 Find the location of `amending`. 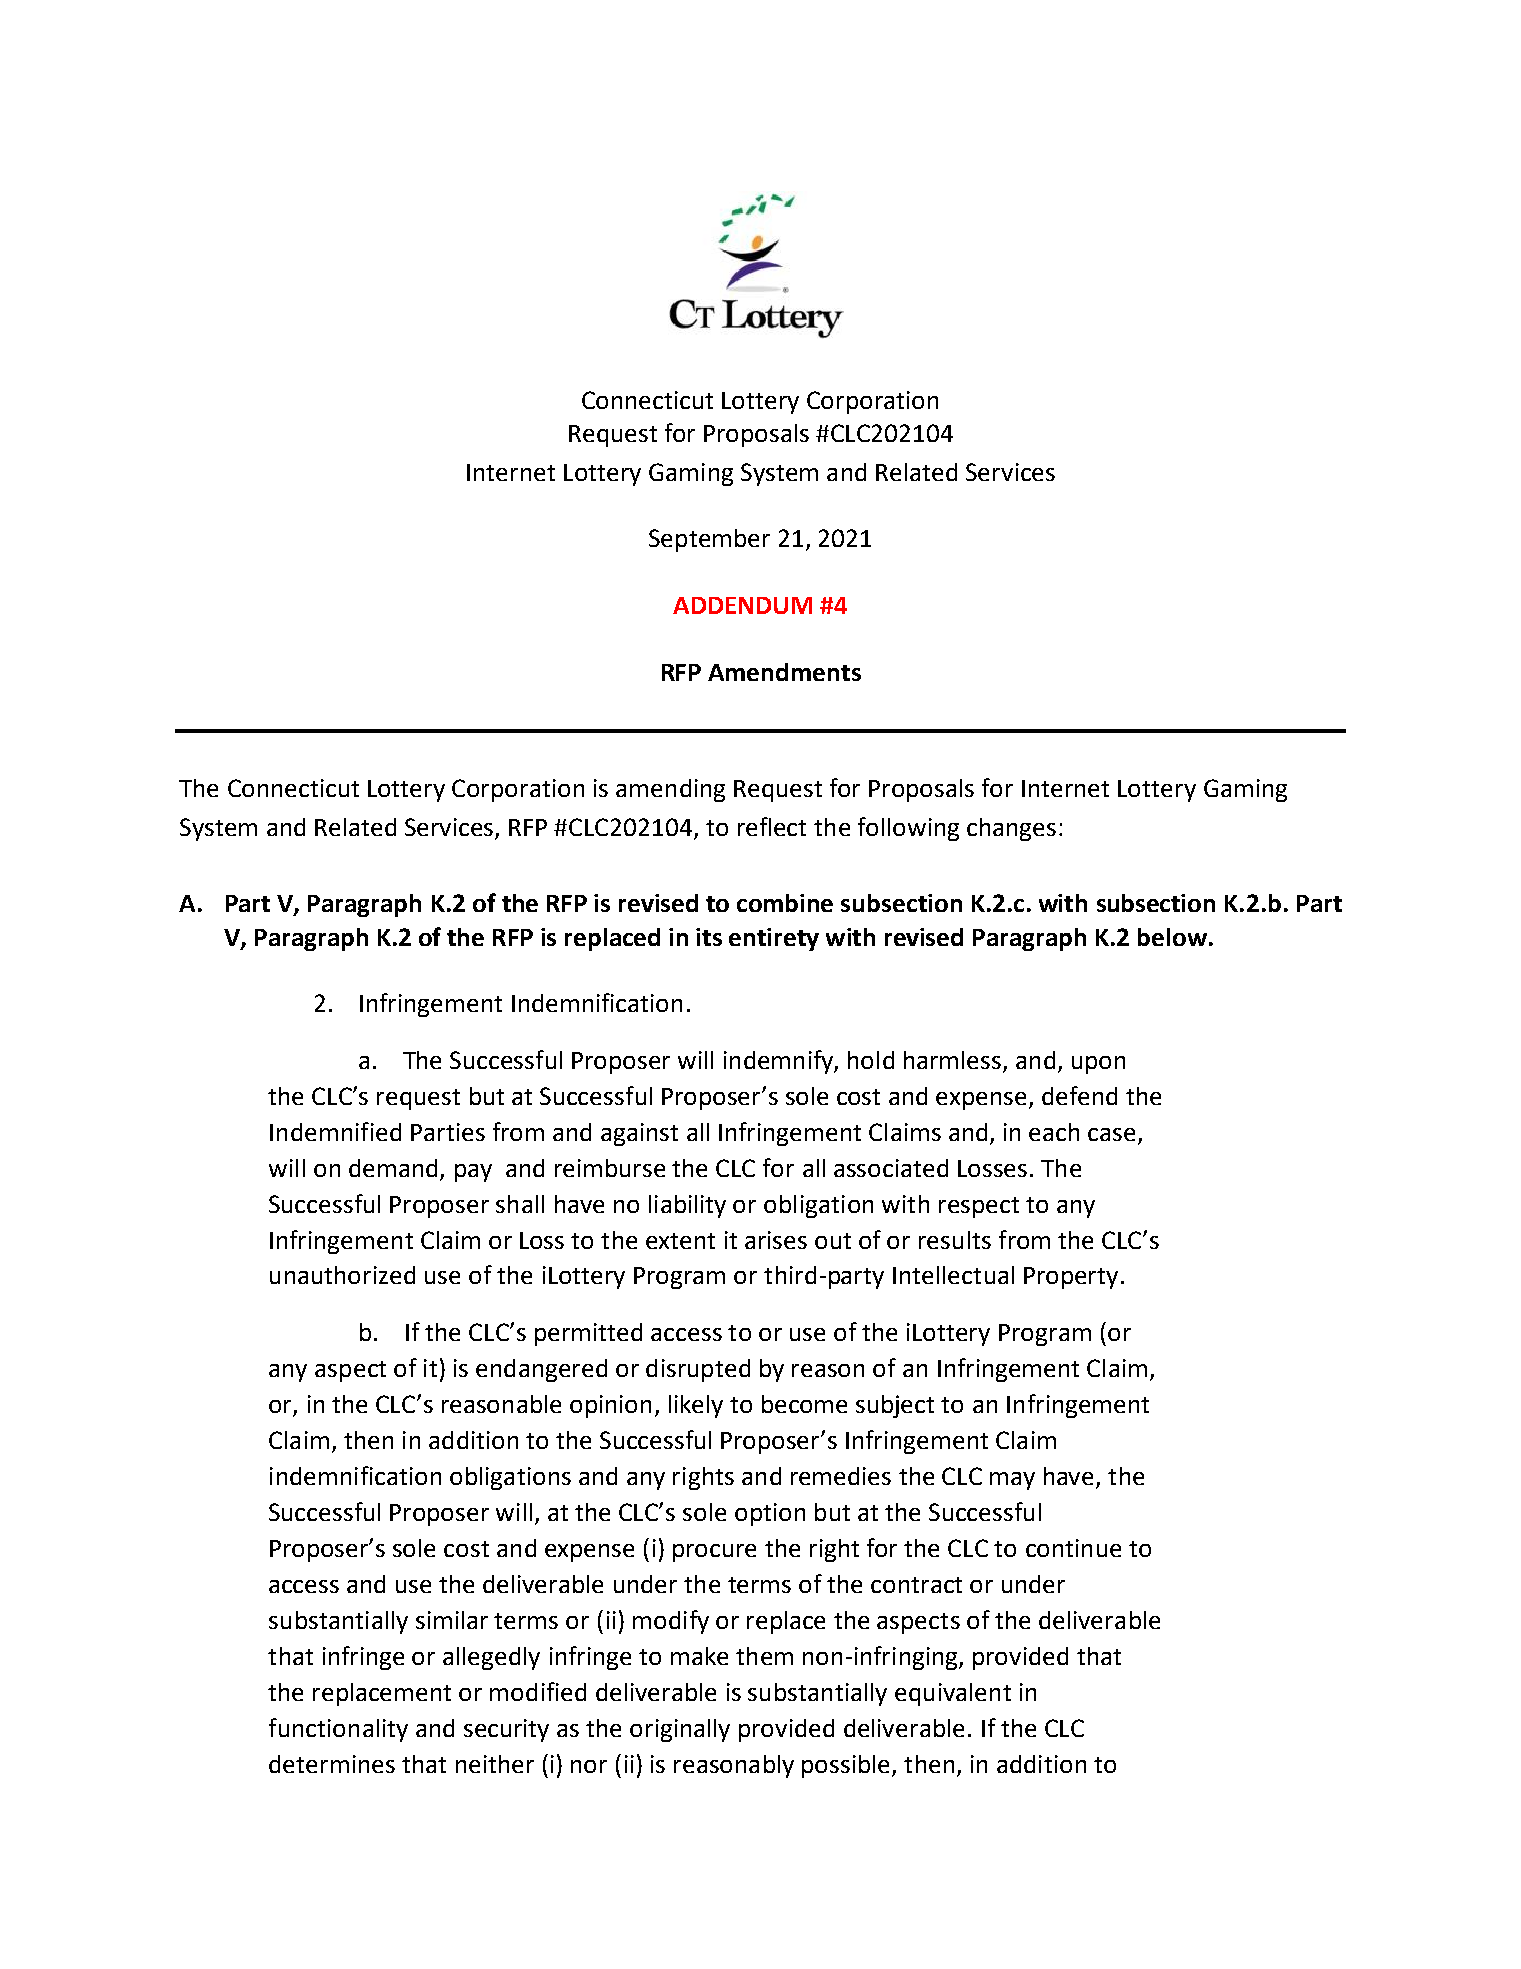

amending is located at coordinates (670, 790).
